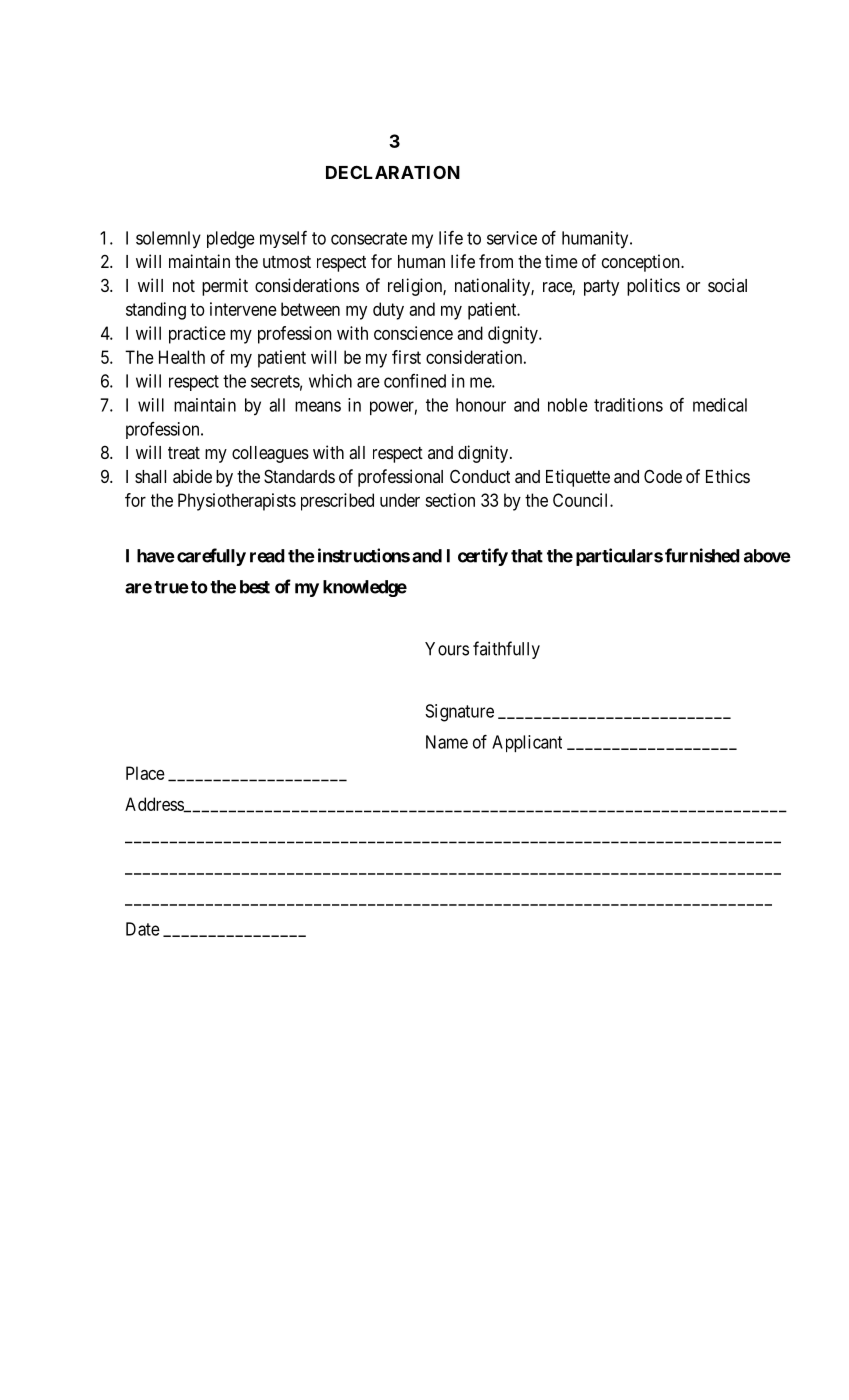 Image resolution: width=849 pixels, height=1400 pixels. Describe the element at coordinates (393, 172) in the screenshot. I see `DECLARATION` at that location.
